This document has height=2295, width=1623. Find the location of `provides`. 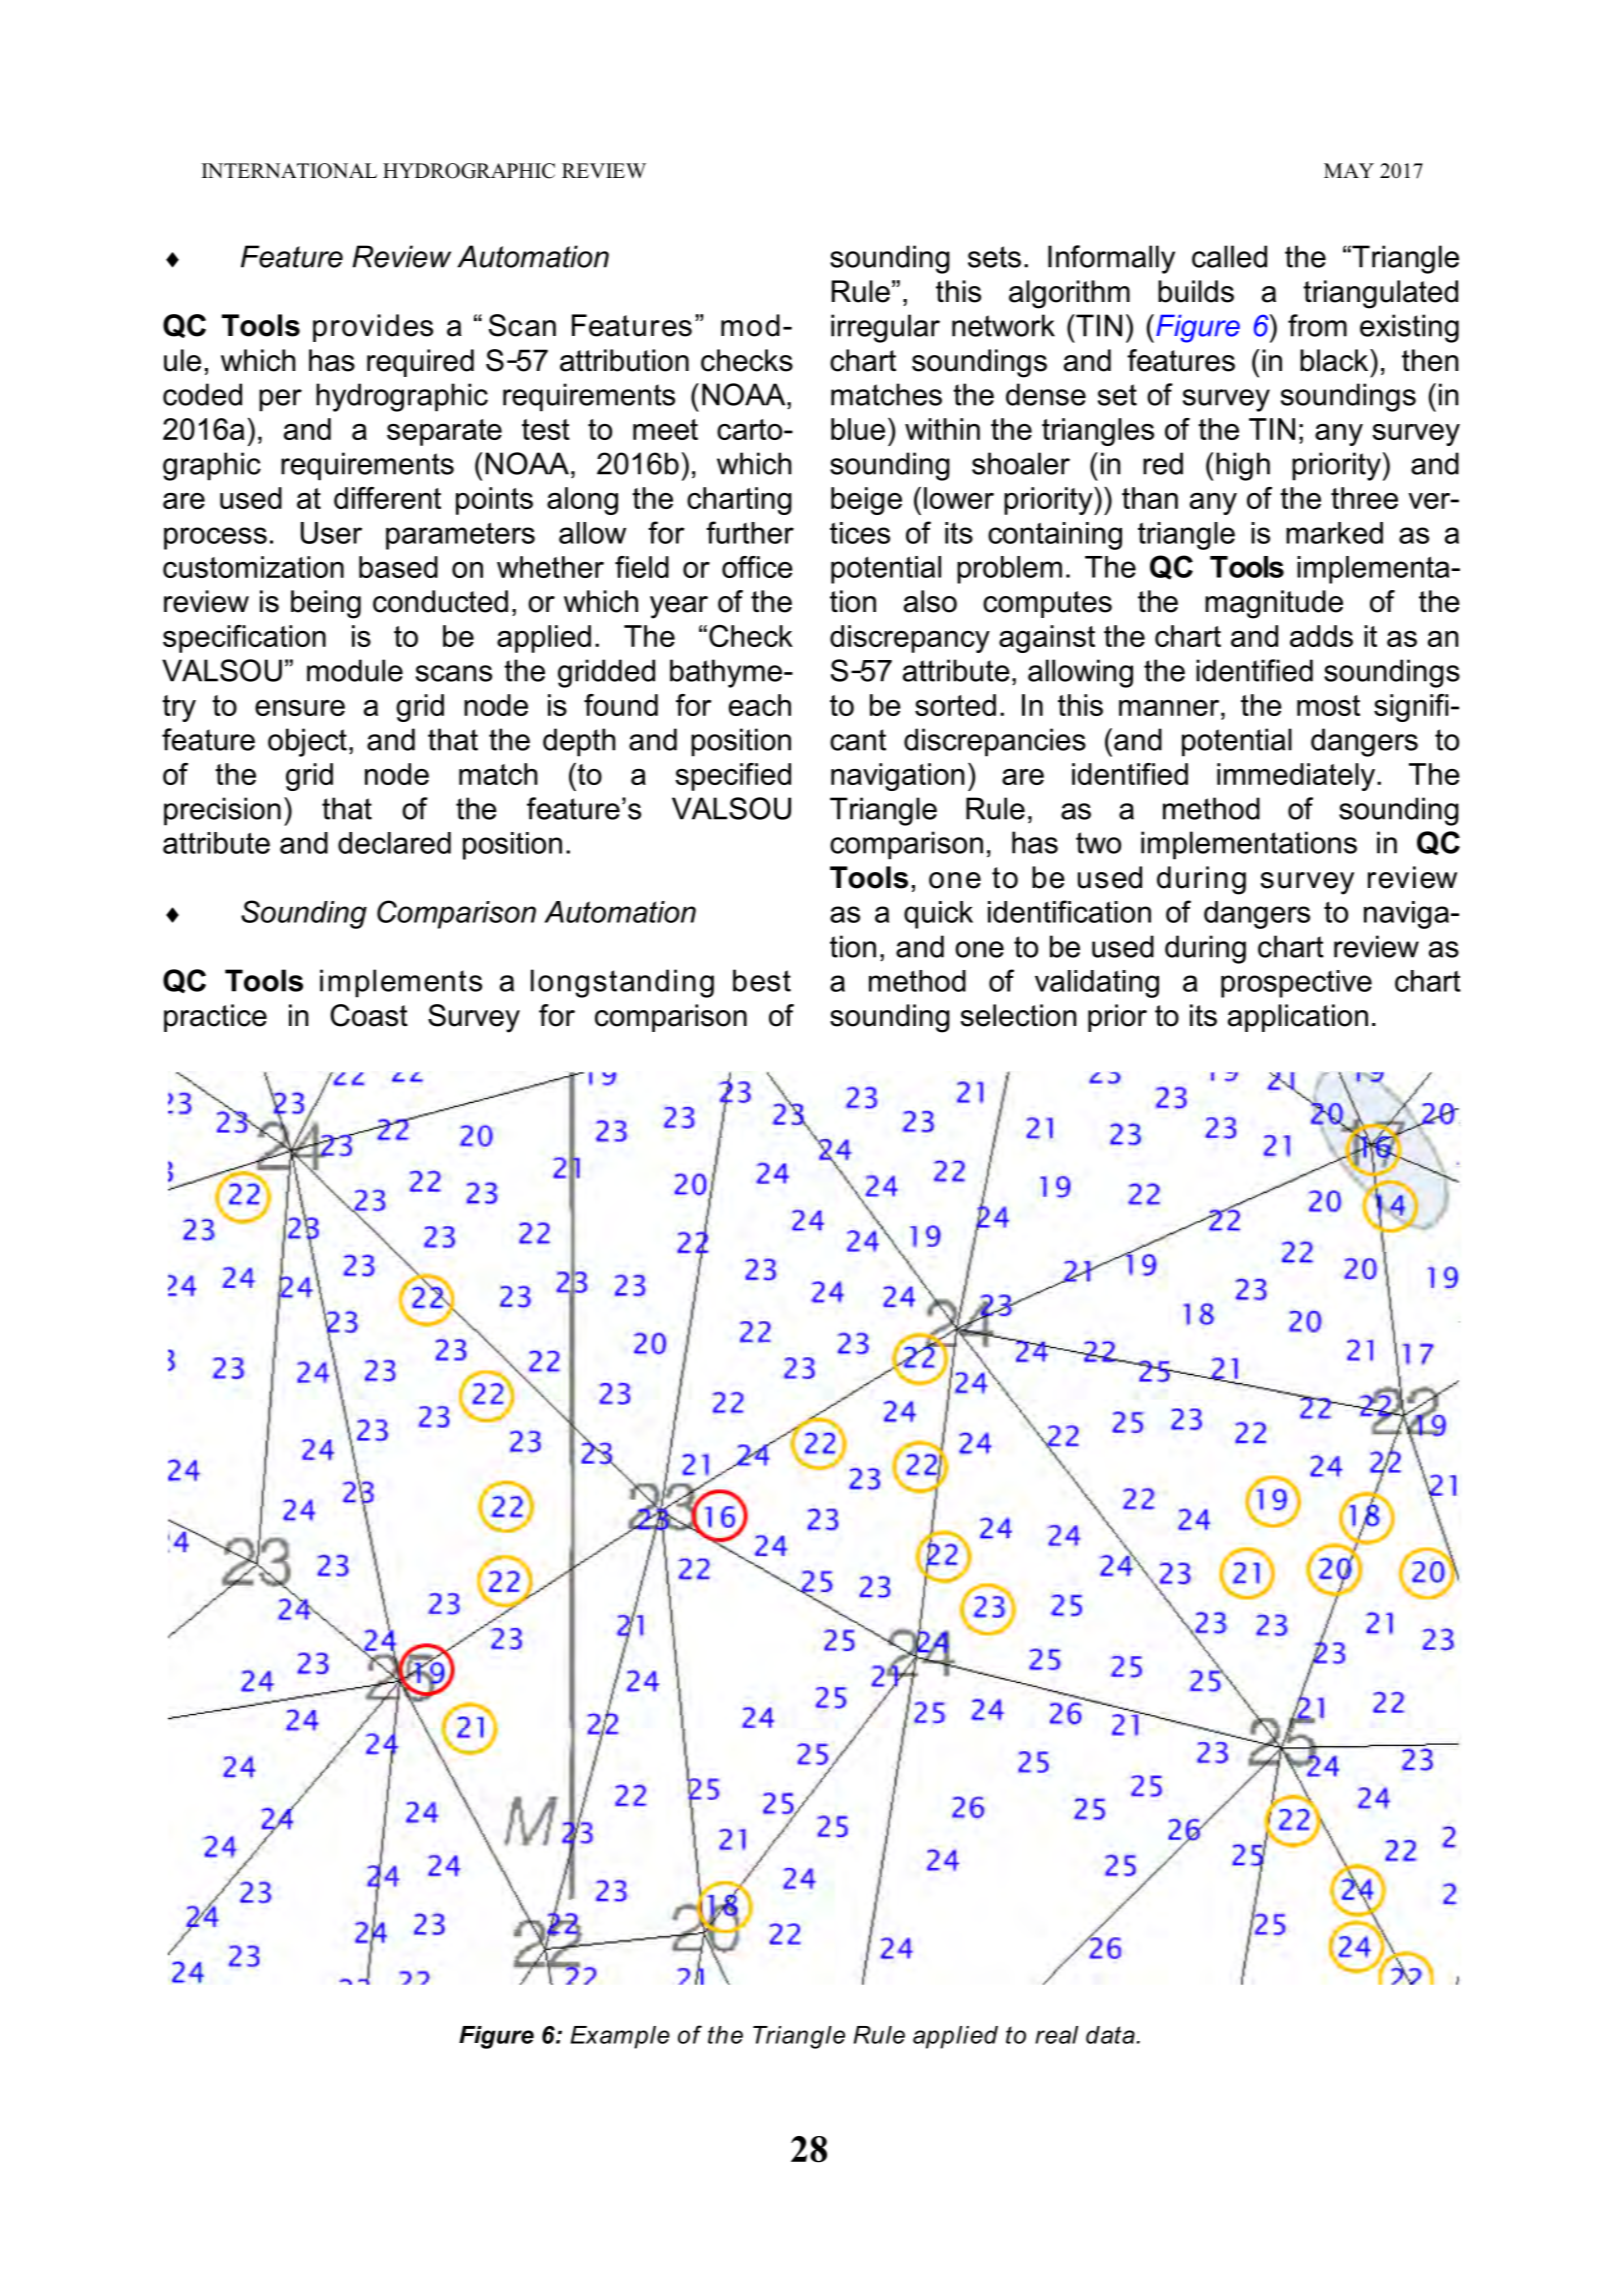

provides is located at coordinates (373, 328).
